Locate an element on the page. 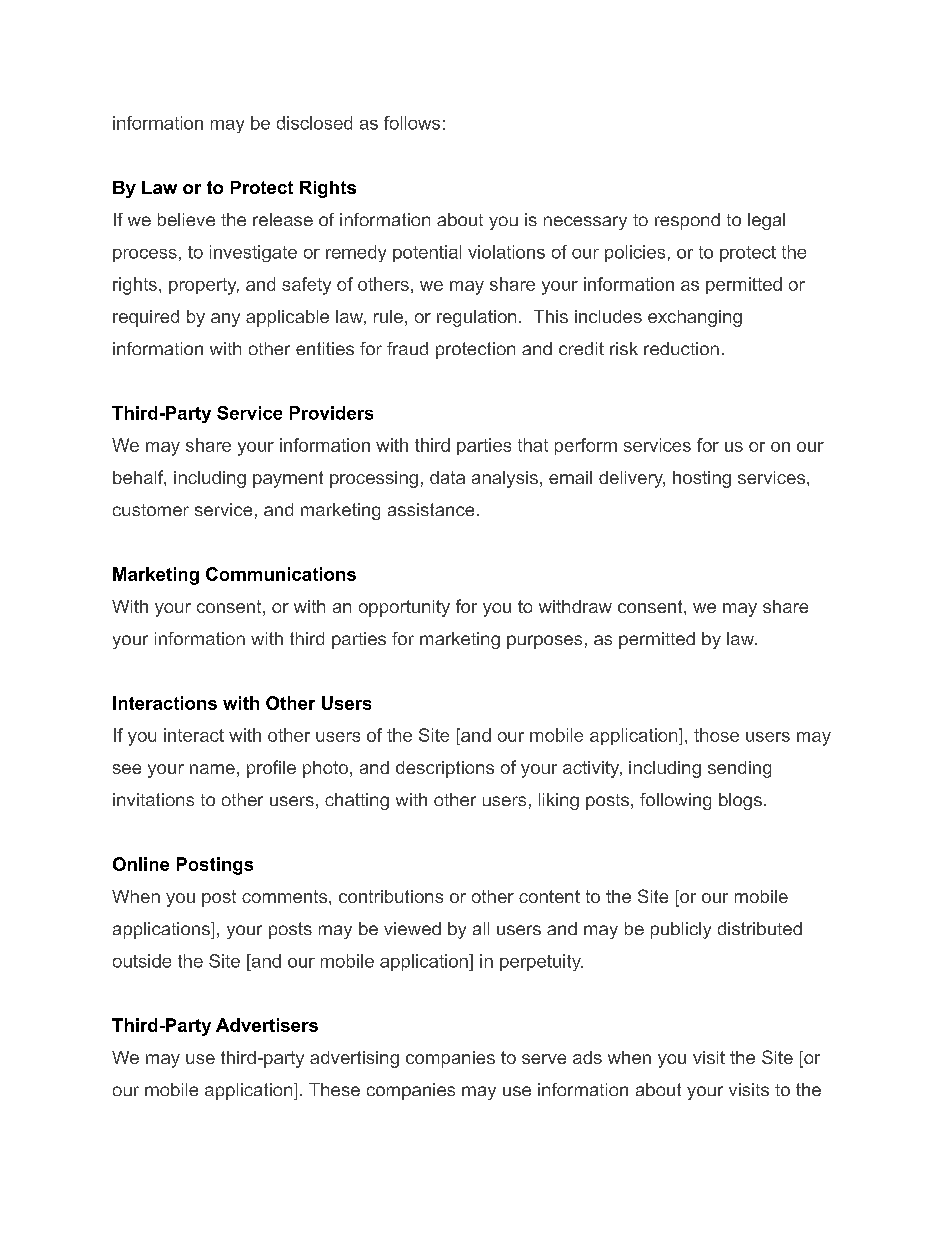 The image size is (952, 1233). follows is located at coordinates (412, 123).
